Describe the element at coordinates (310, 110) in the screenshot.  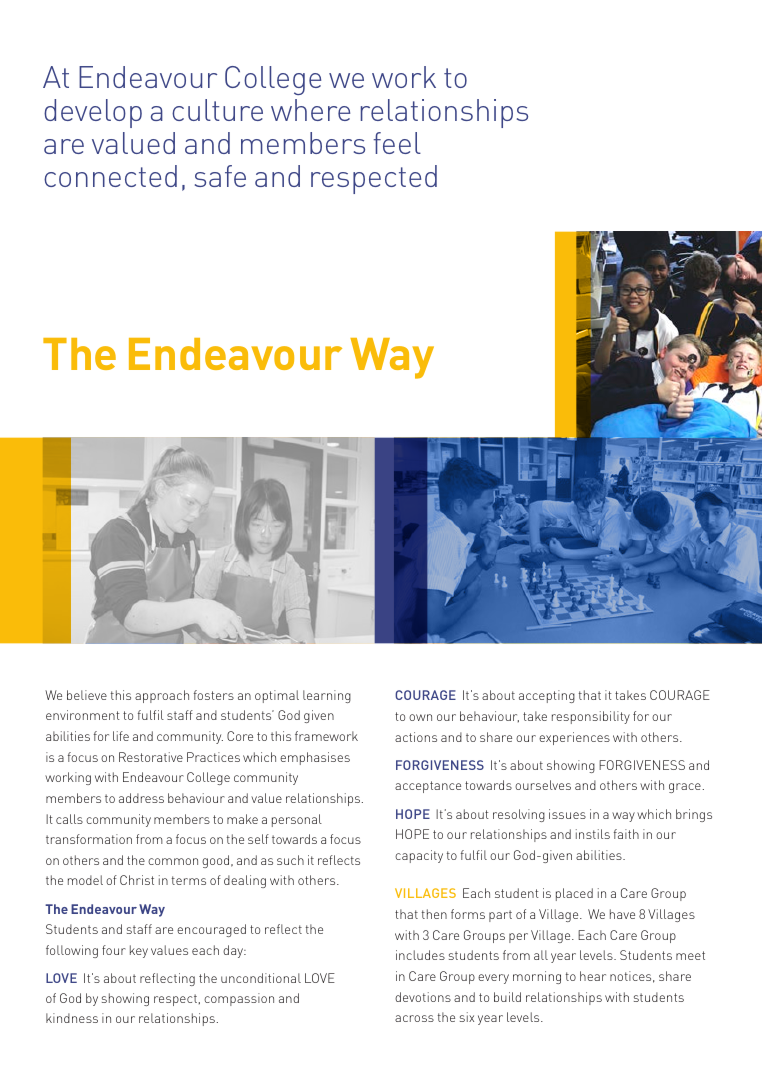
I see `where` at that location.
